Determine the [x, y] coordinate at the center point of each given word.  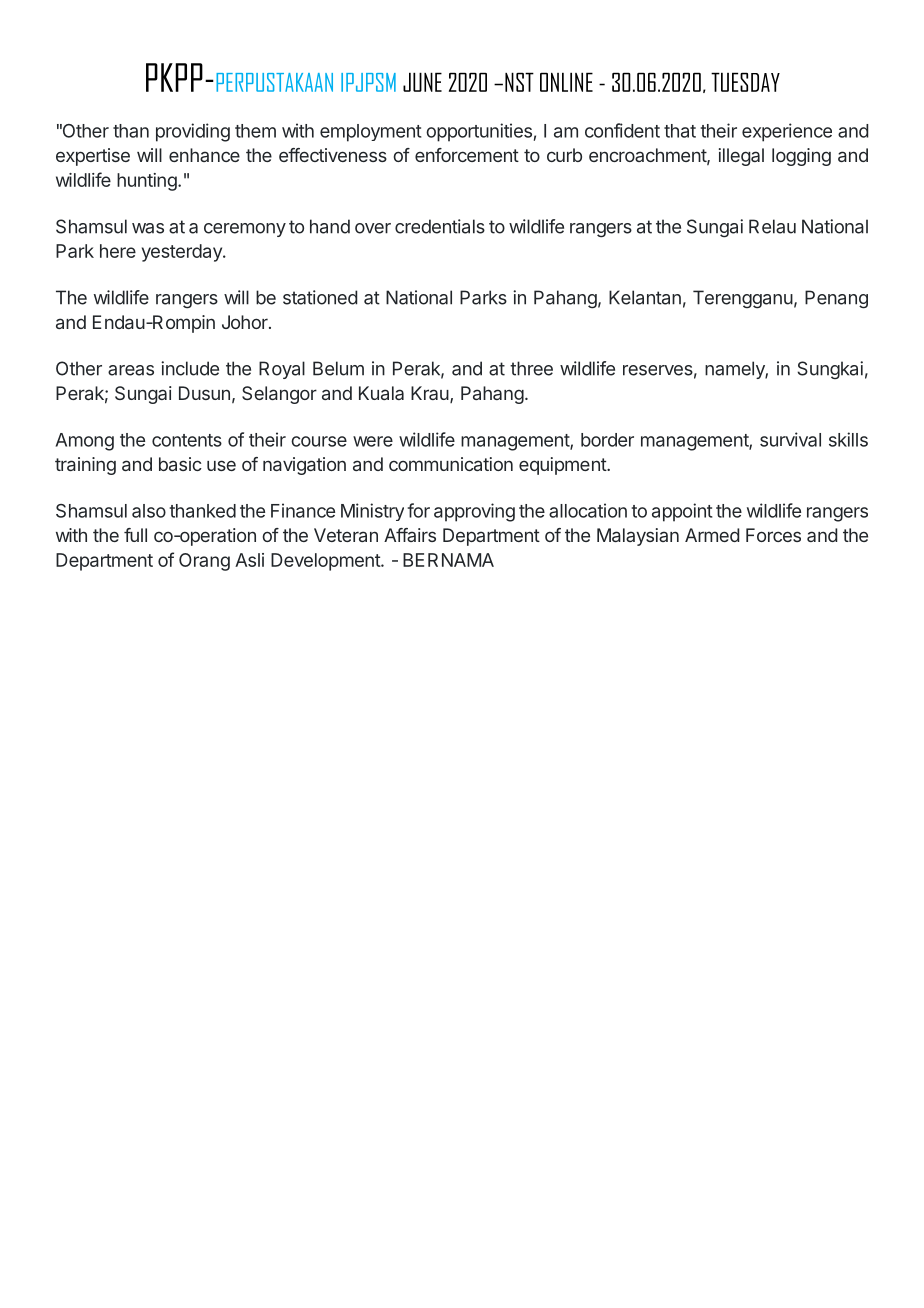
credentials [440, 226]
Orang [204, 562]
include [190, 368]
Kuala [381, 393]
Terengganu [743, 299]
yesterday [183, 253]
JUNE [422, 82]
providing [193, 132]
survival [790, 439]
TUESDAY [745, 82]
